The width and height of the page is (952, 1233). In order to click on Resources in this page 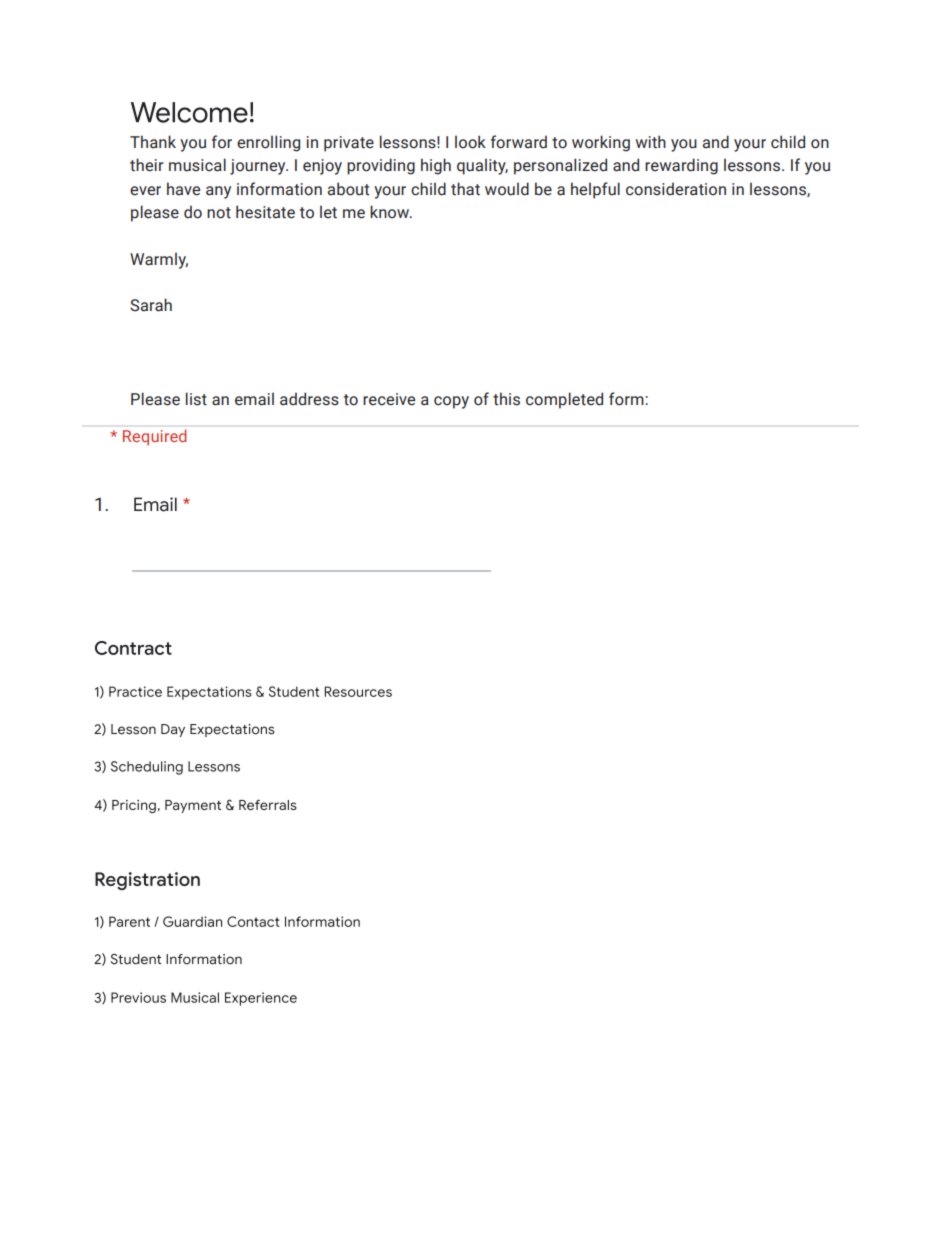, I will do `click(358, 691)`.
